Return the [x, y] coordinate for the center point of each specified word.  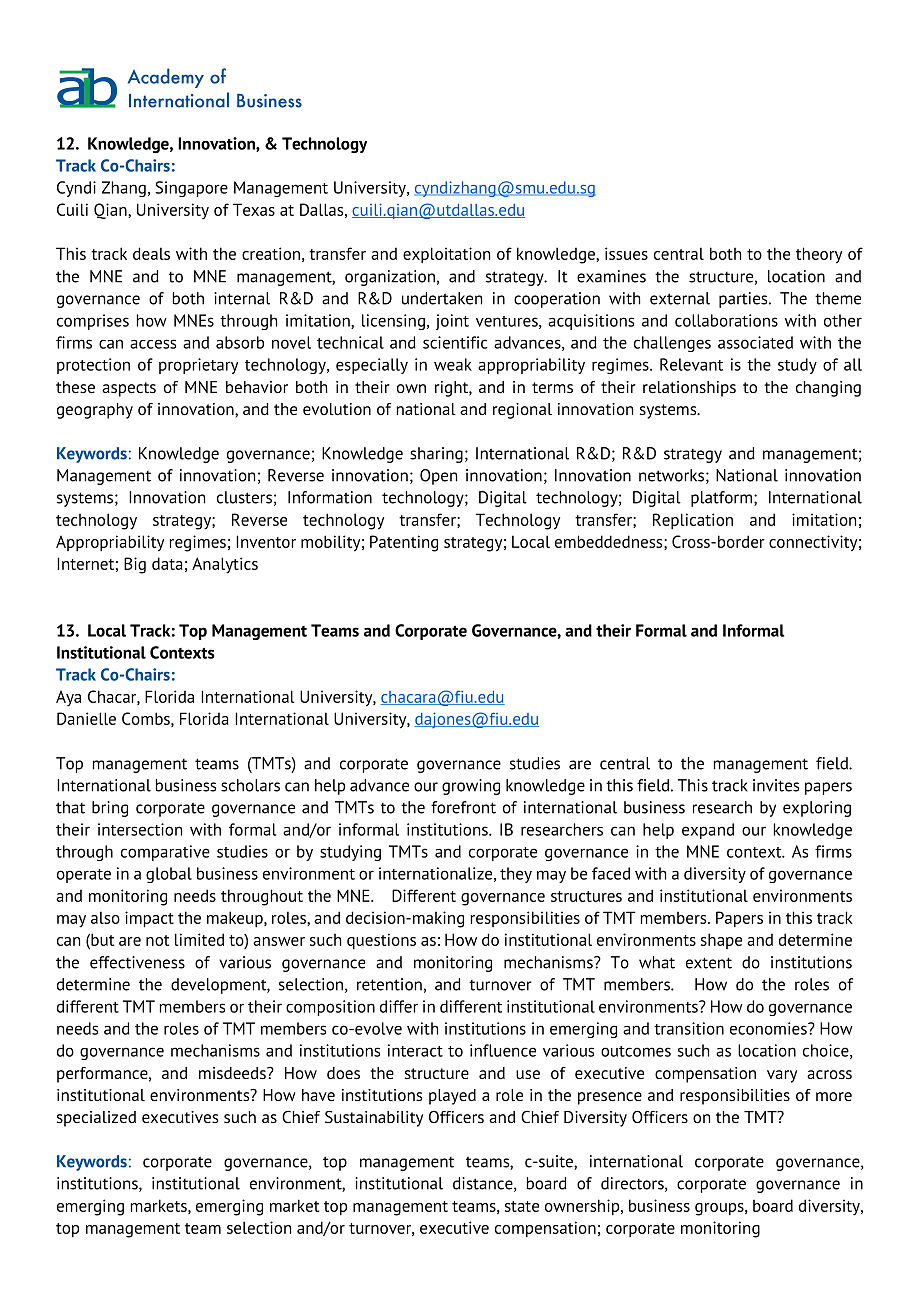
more [834, 1096]
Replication [693, 521]
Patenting [404, 543]
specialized [96, 1119]
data [167, 563]
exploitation [446, 255]
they [516, 875]
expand [708, 831]
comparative [165, 853]
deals [151, 253]
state [522, 1206]
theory [819, 255]
